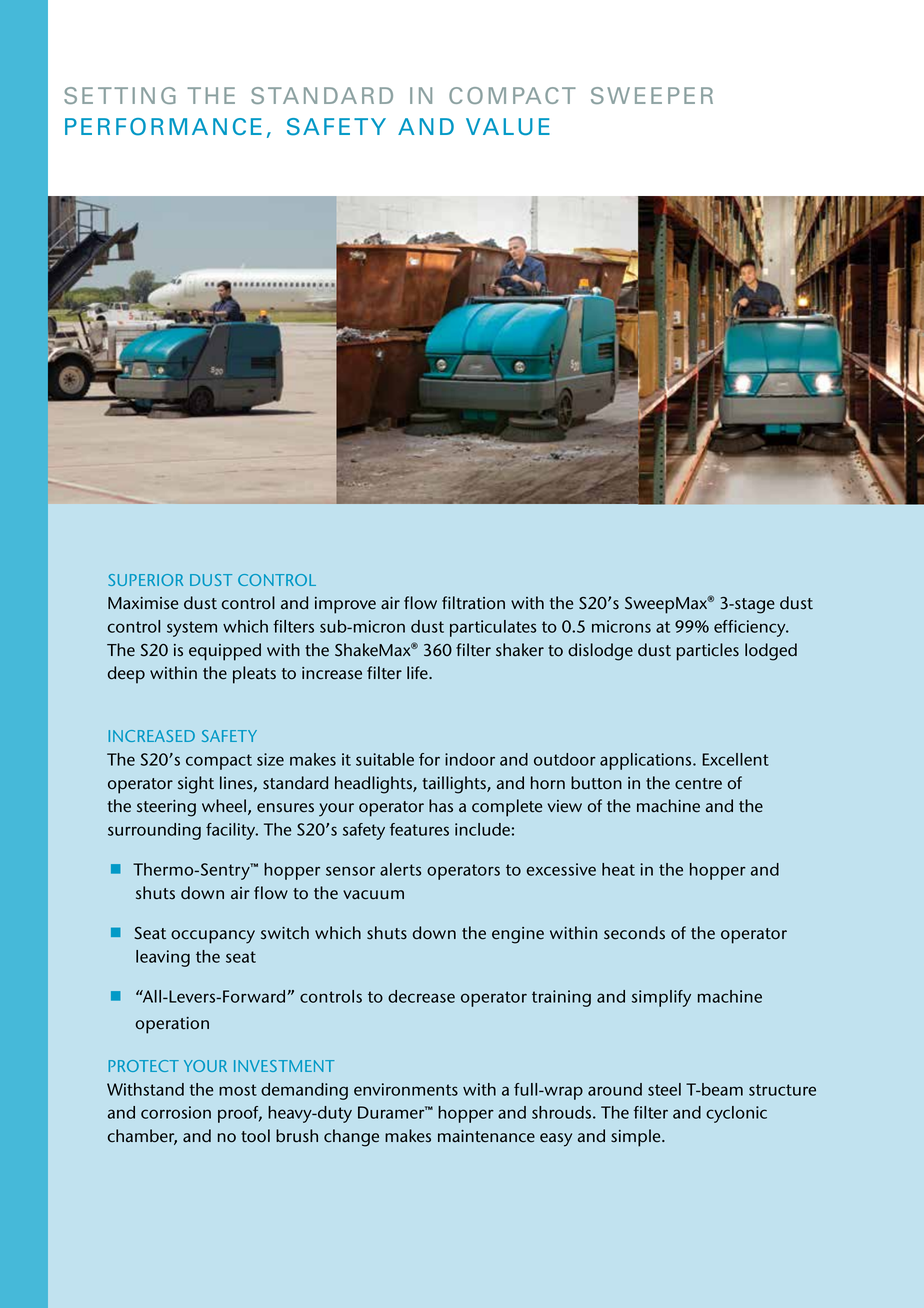 The image size is (924, 1308). Describe the element at coordinates (163, 127) in the page. I see `PERFORMANCE` at that location.
